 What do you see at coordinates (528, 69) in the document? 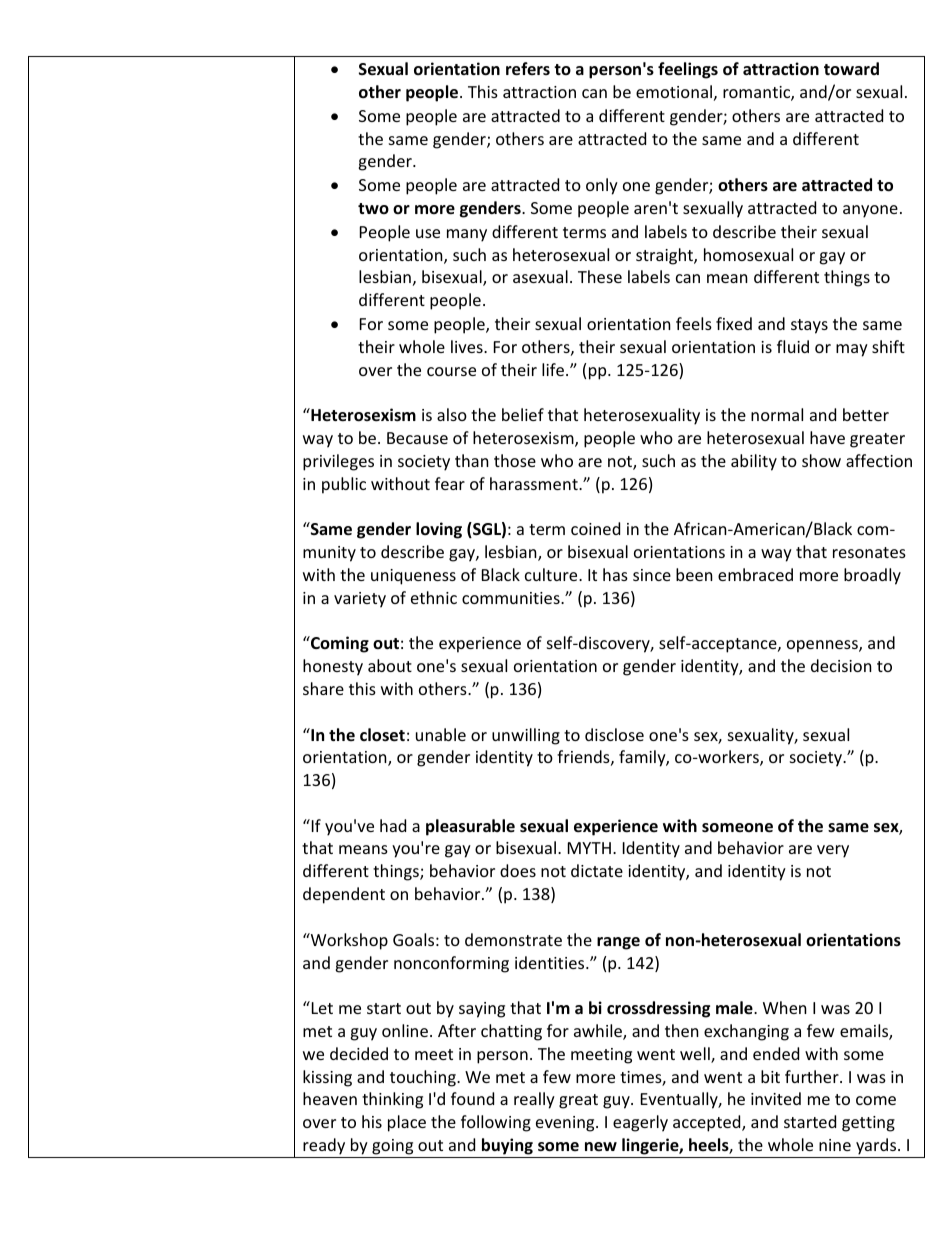
I see `refers` at bounding box center [528, 69].
